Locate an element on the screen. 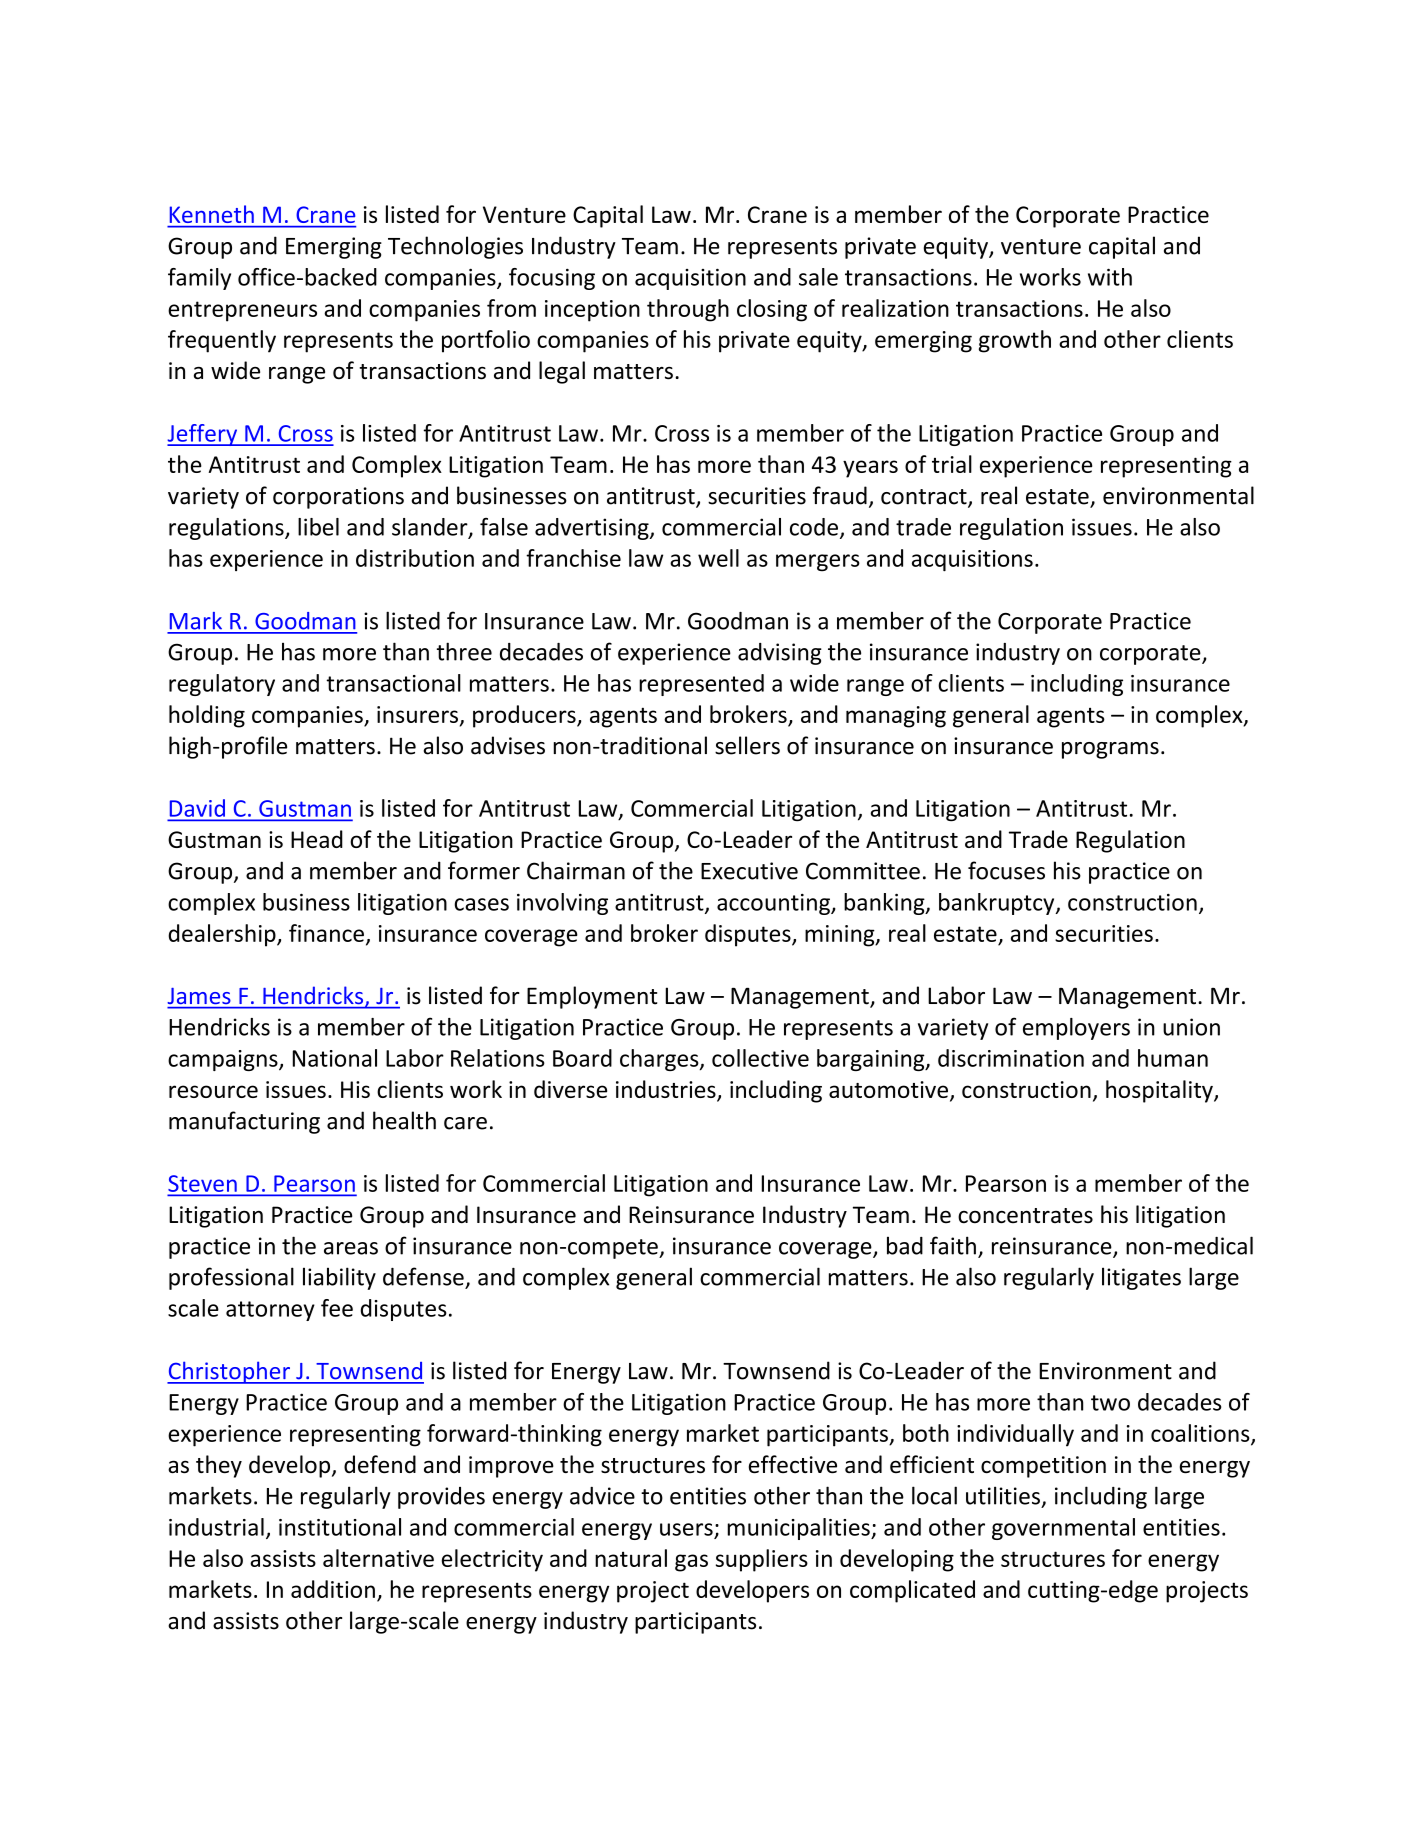 The width and height of the screenshot is (1424, 1843). accounting is located at coordinates (774, 904).
